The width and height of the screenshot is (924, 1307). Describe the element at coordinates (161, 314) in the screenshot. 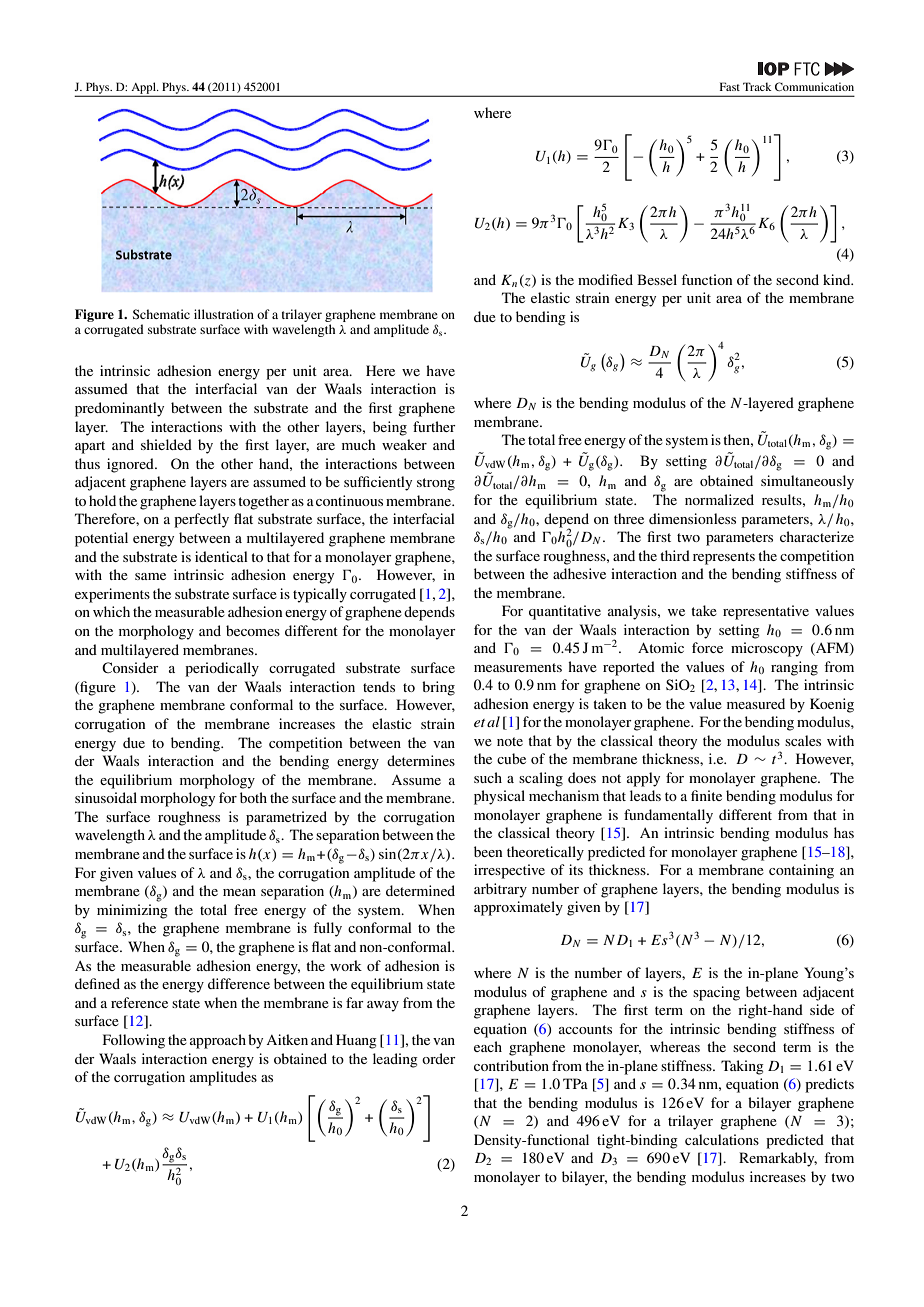

I see `Schematic` at that location.
